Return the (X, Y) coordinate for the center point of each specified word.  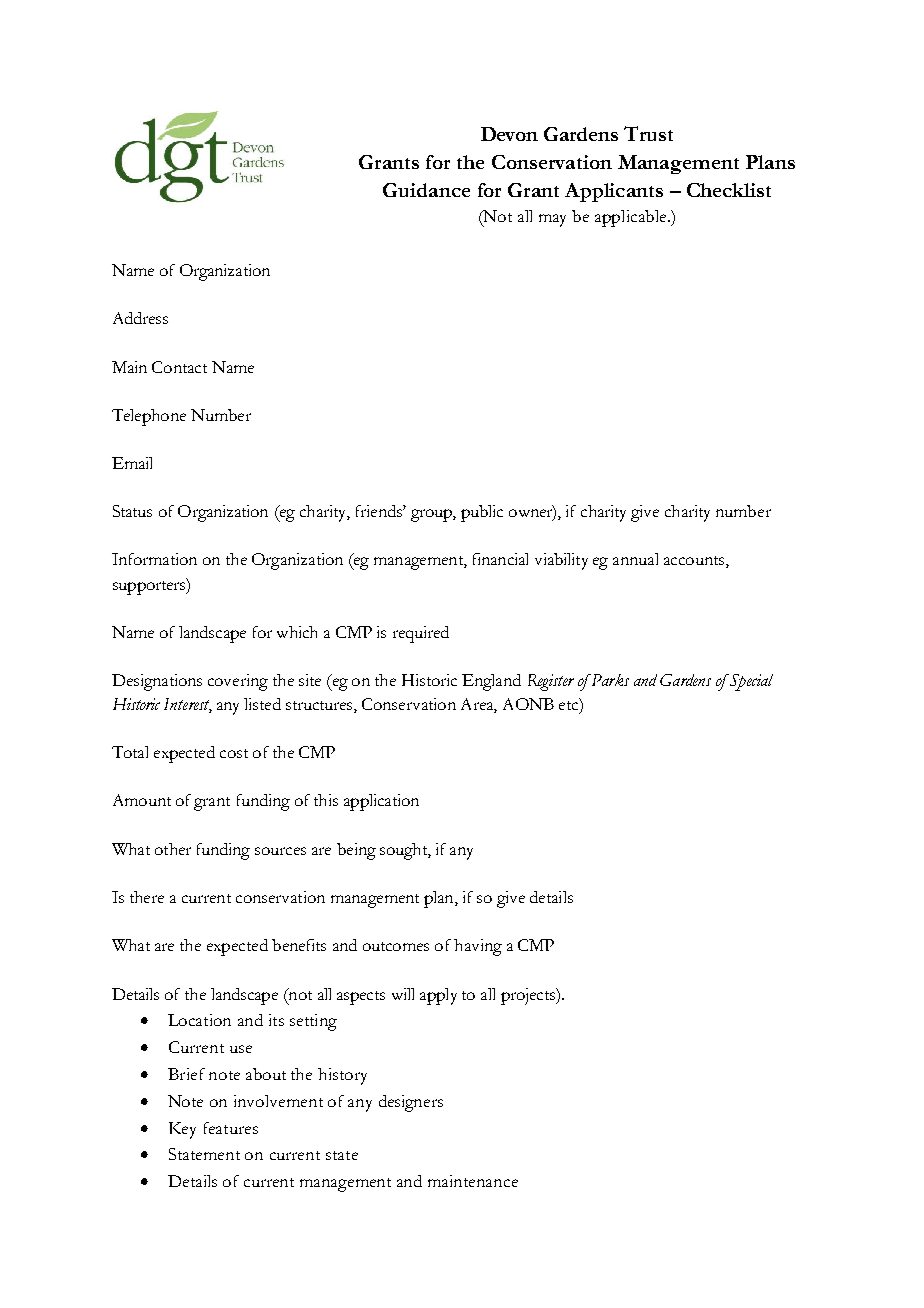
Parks (609, 680)
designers (411, 1103)
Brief (186, 1074)
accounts (695, 562)
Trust (648, 133)
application (381, 802)
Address (140, 318)
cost (234, 753)
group (432, 515)
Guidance (426, 190)
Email (132, 463)
